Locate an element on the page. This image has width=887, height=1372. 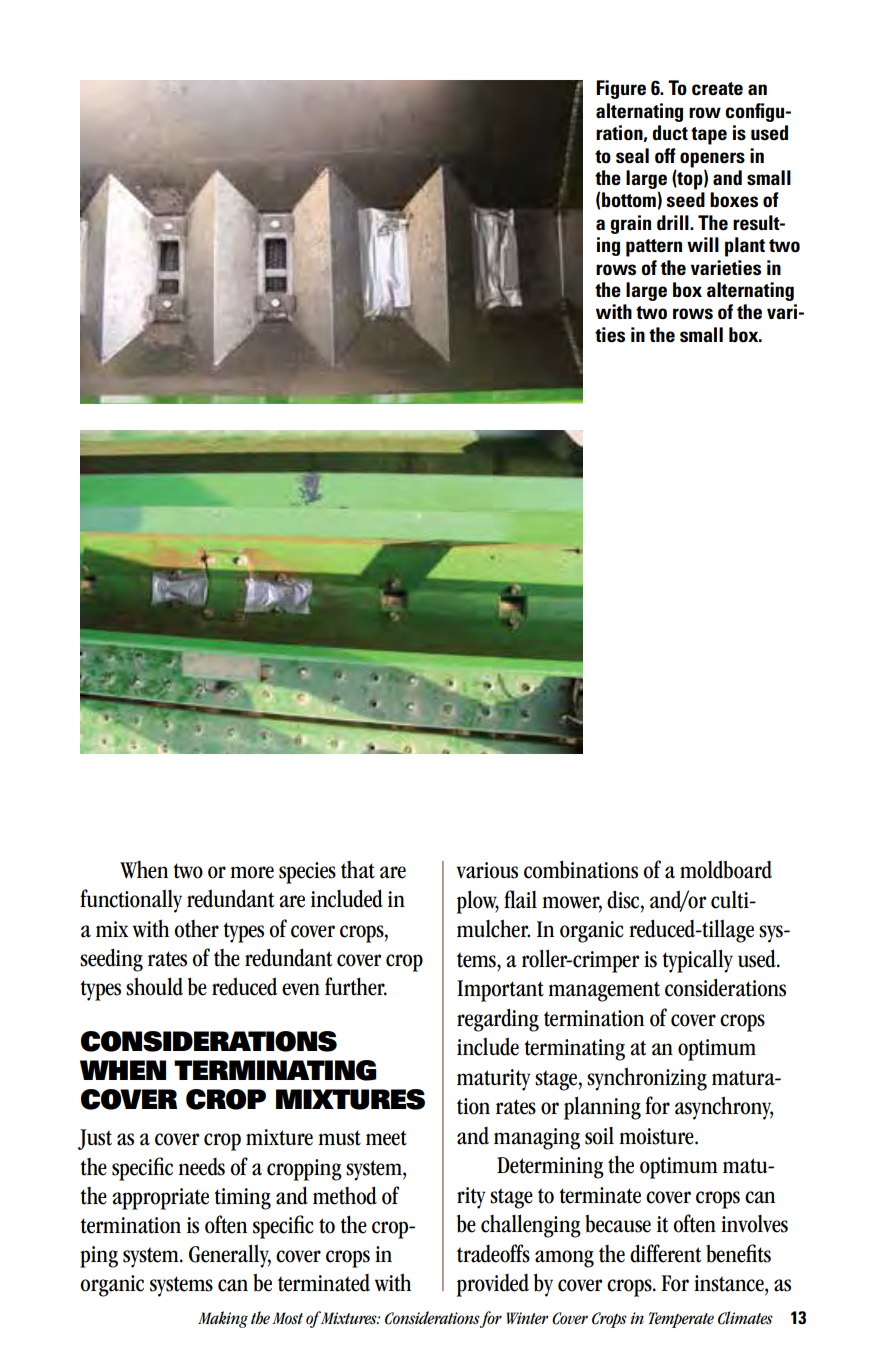
other is located at coordinates (196, 929).
